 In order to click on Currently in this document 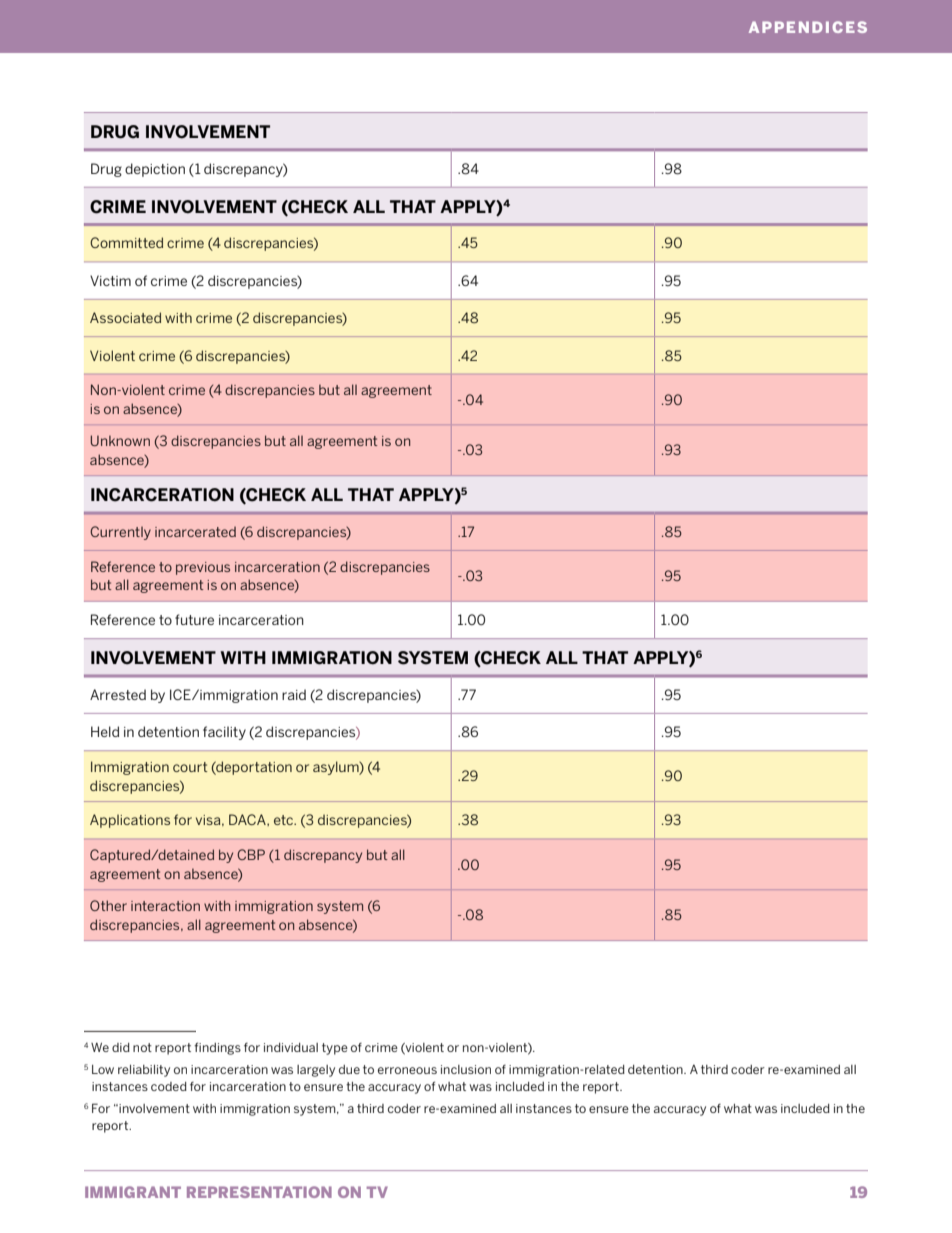, I will do `click(120, 533)`.
